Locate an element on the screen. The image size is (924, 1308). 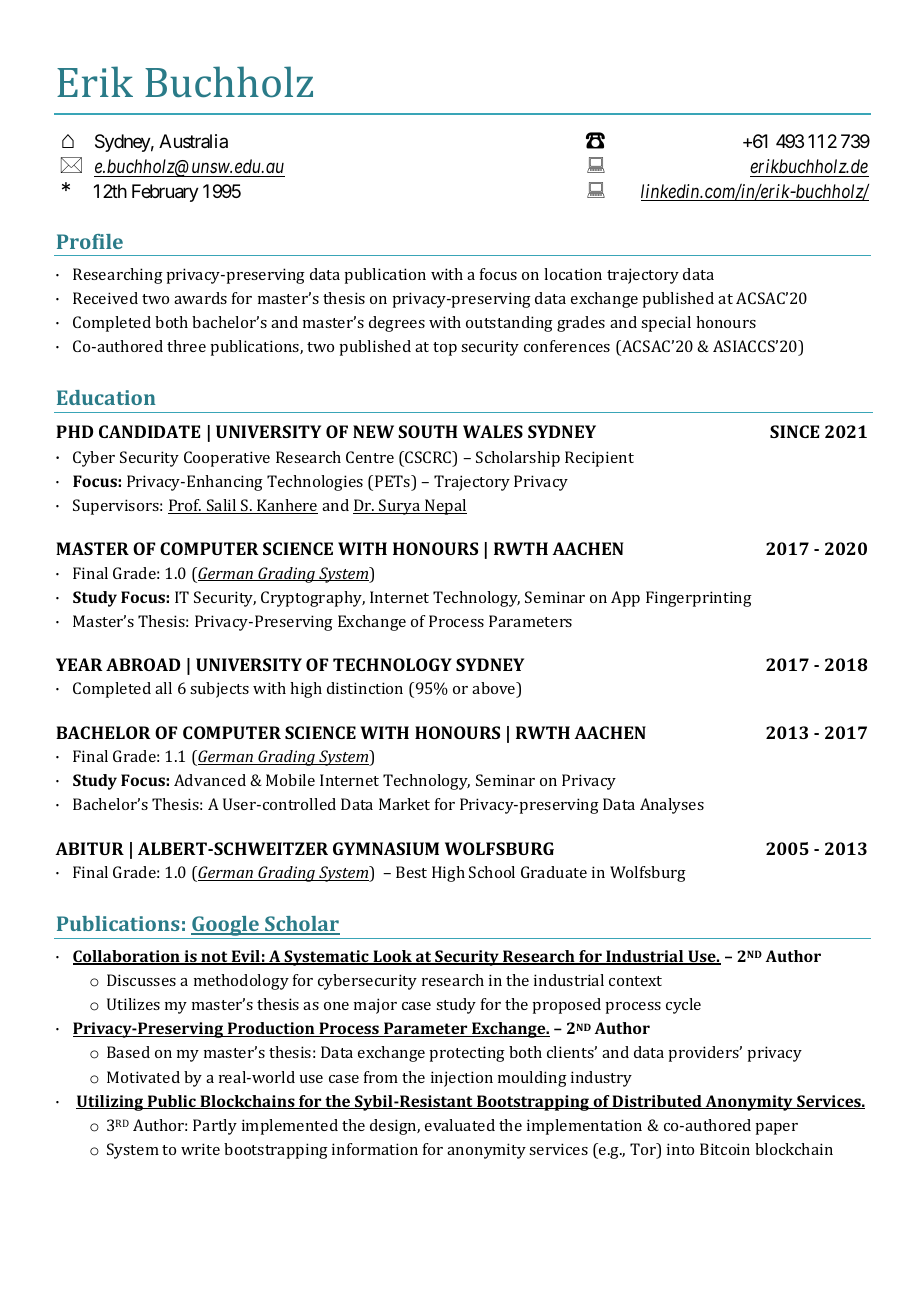
location is located at coordinates (573, 274).
